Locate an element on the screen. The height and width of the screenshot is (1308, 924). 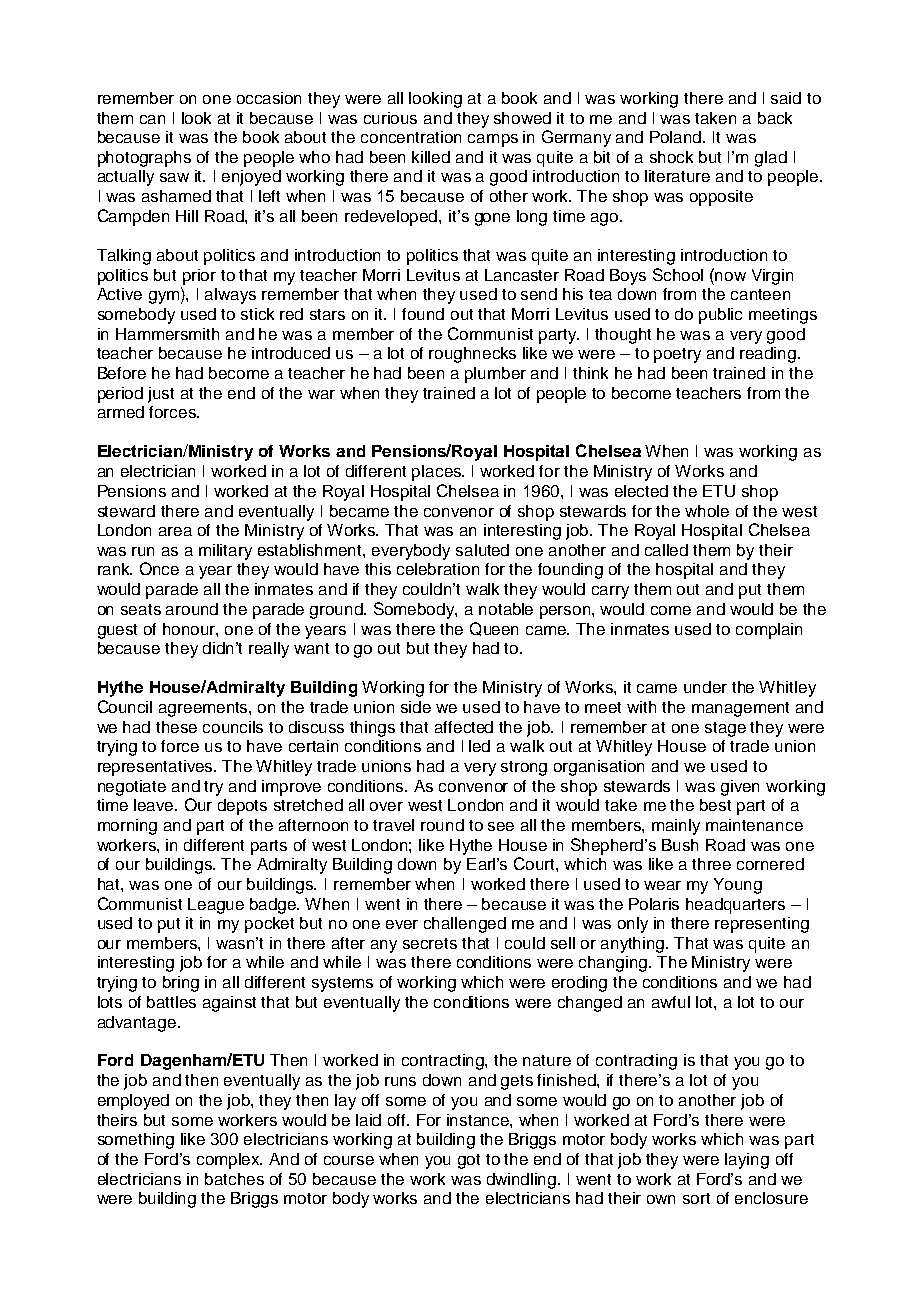
complex is located at coordinates (229, 1161).
